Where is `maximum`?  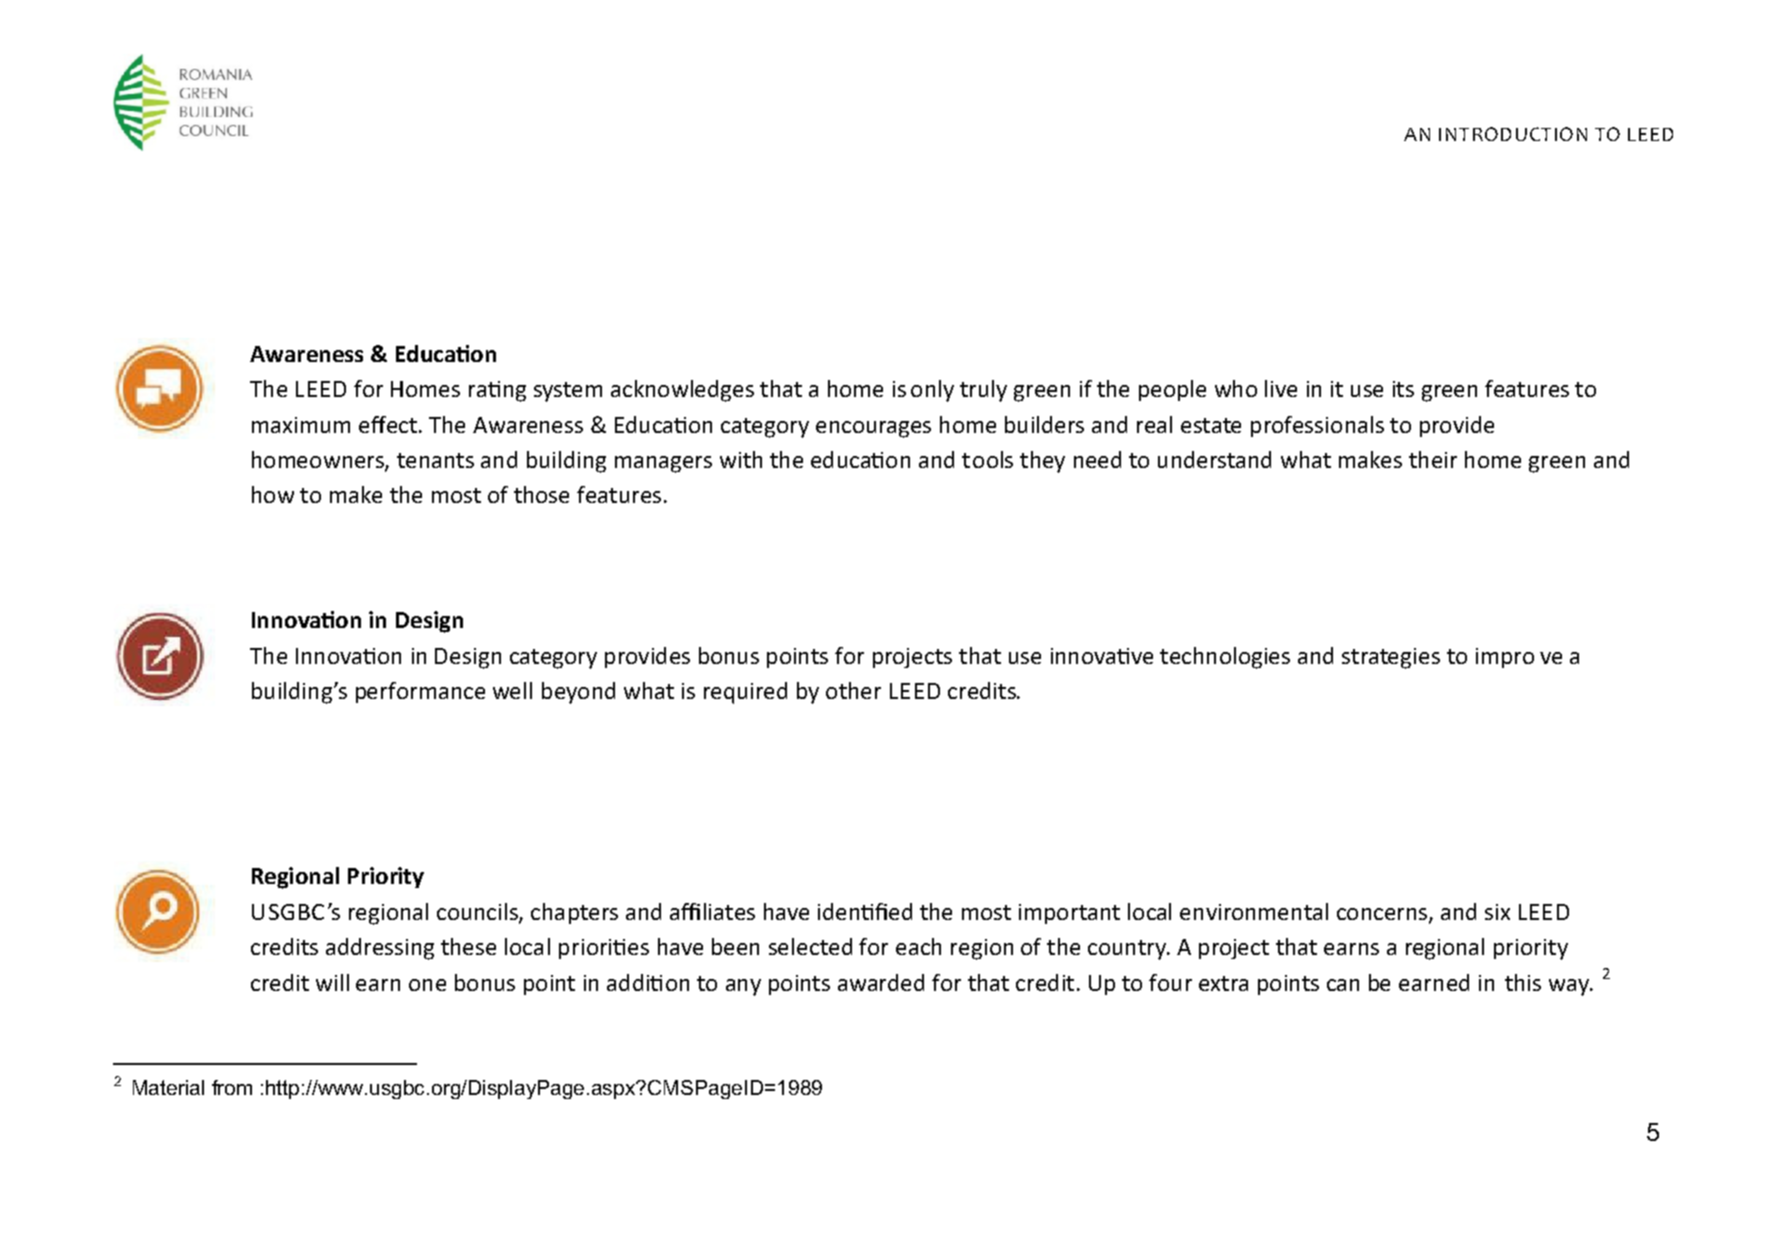 maximum is located at coordinates (301, 425).
